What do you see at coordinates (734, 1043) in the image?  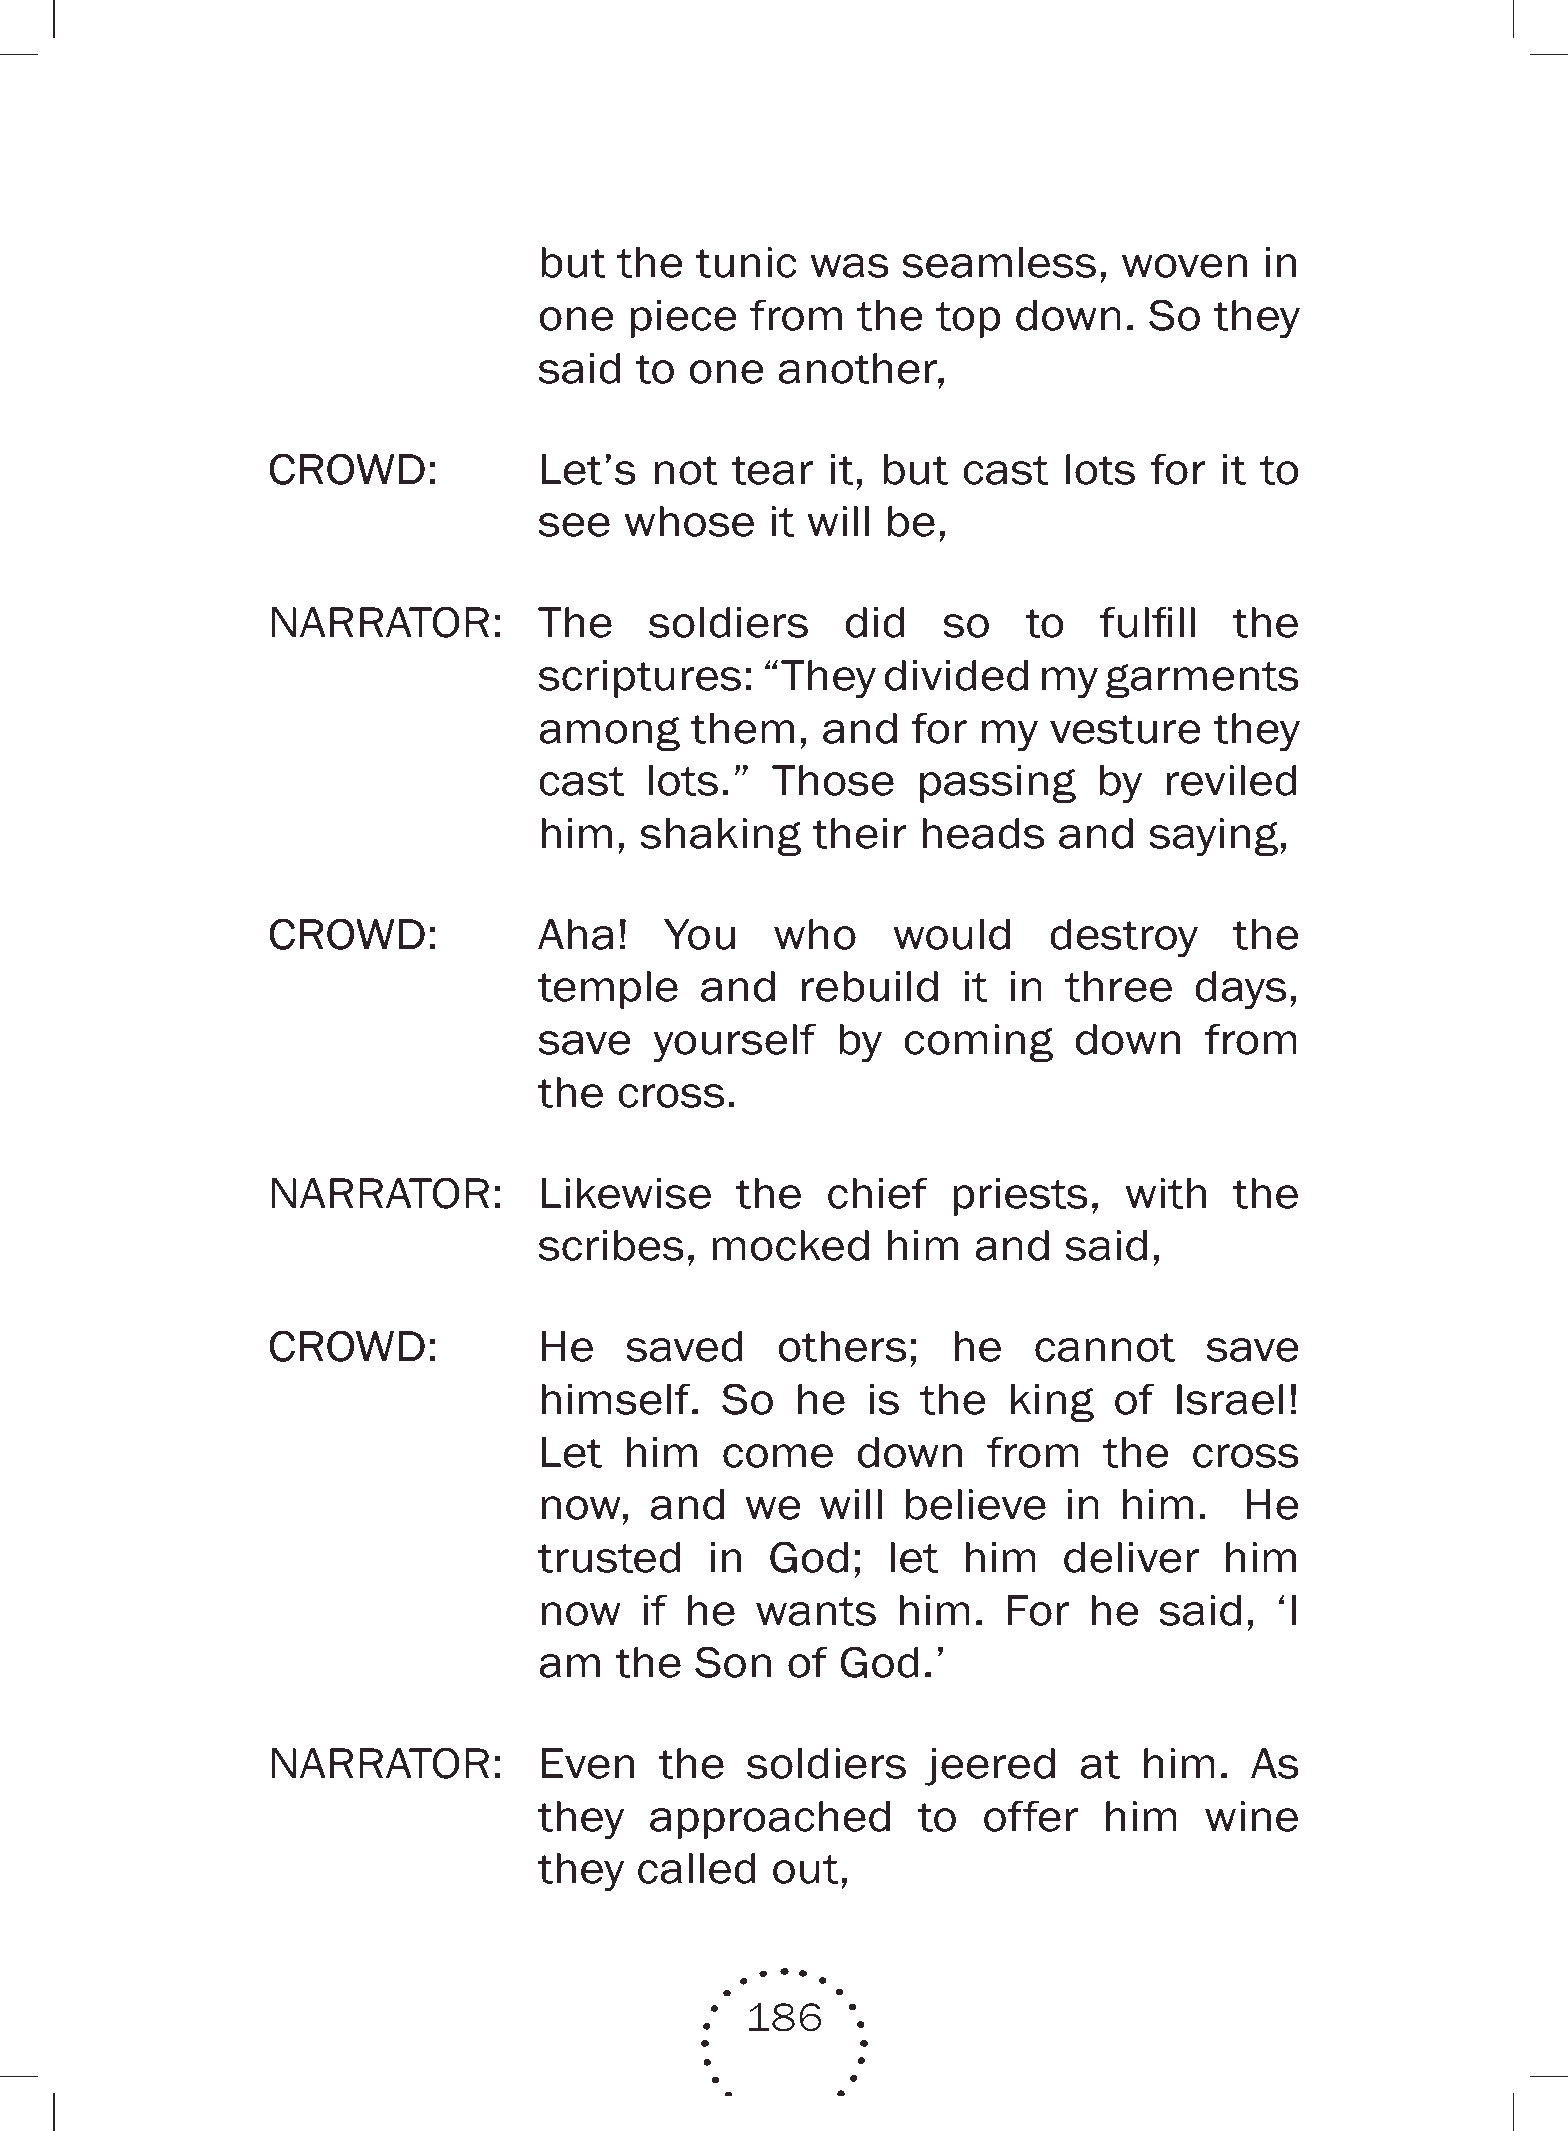 I see `yourself` at bounding box center [734, 1043].
